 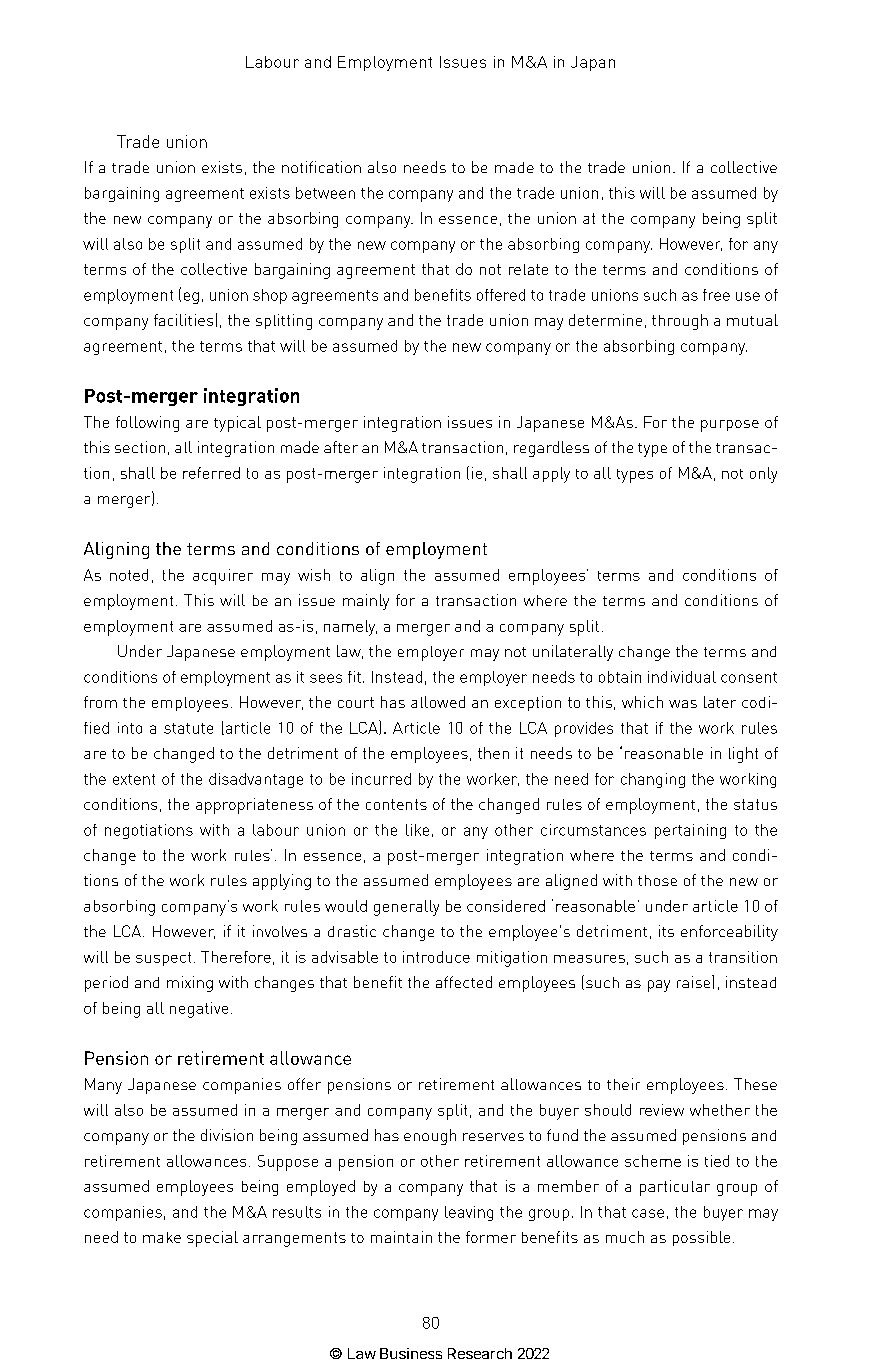 I want to click on only, so click(x=763, y=475).
